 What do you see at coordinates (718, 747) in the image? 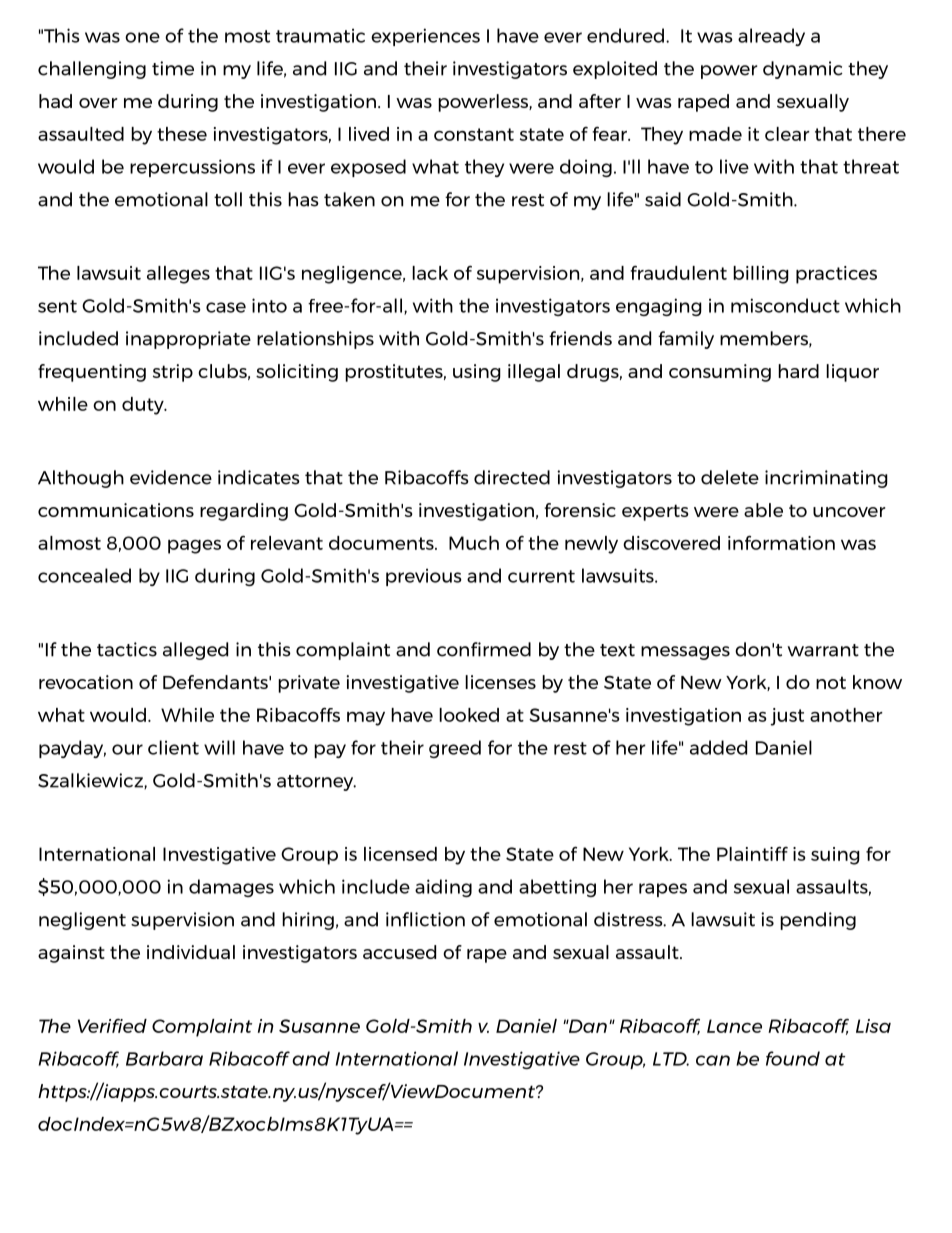
I see `added` at bounding box center [718, 747].
